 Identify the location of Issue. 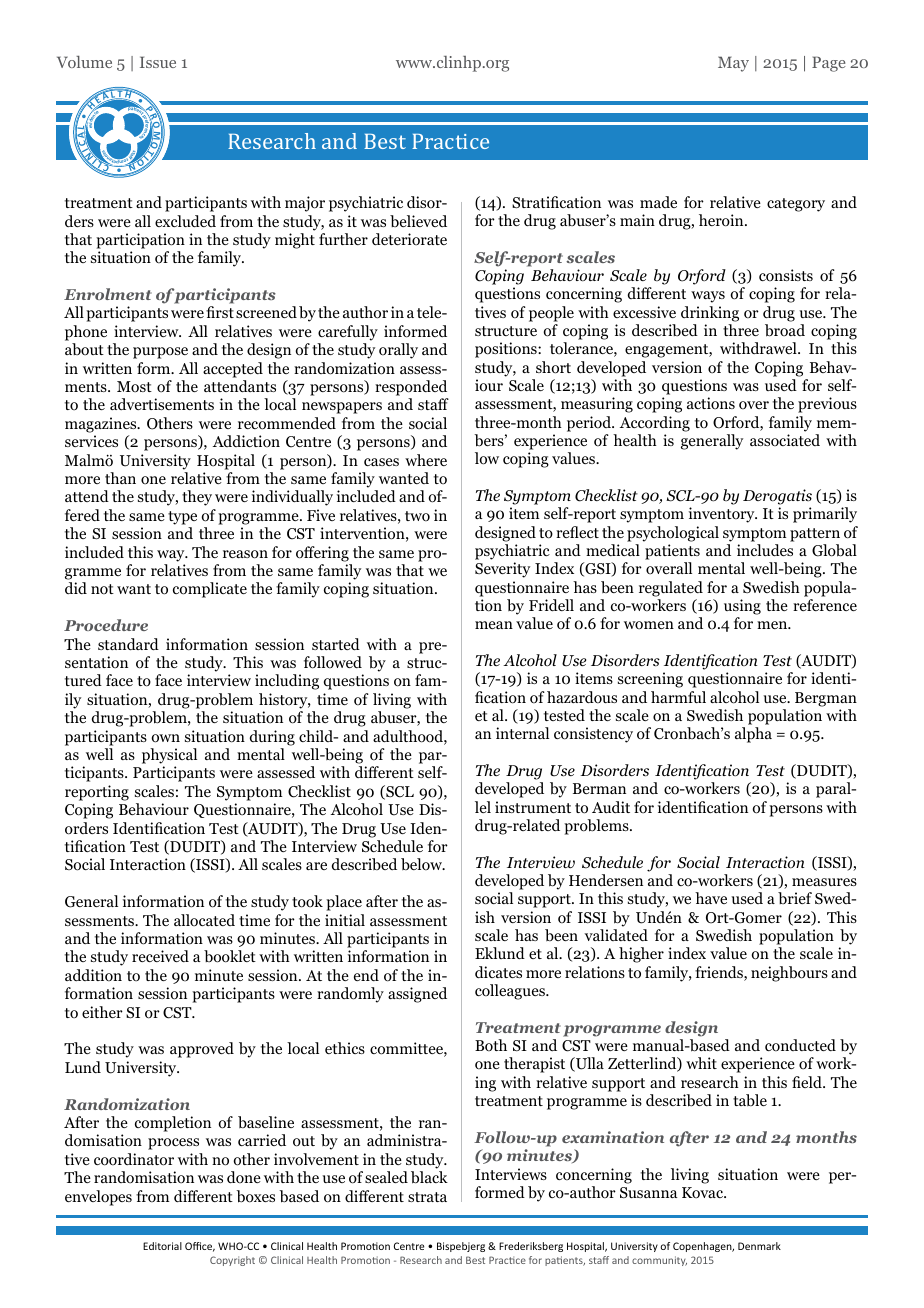
(158, 62).
